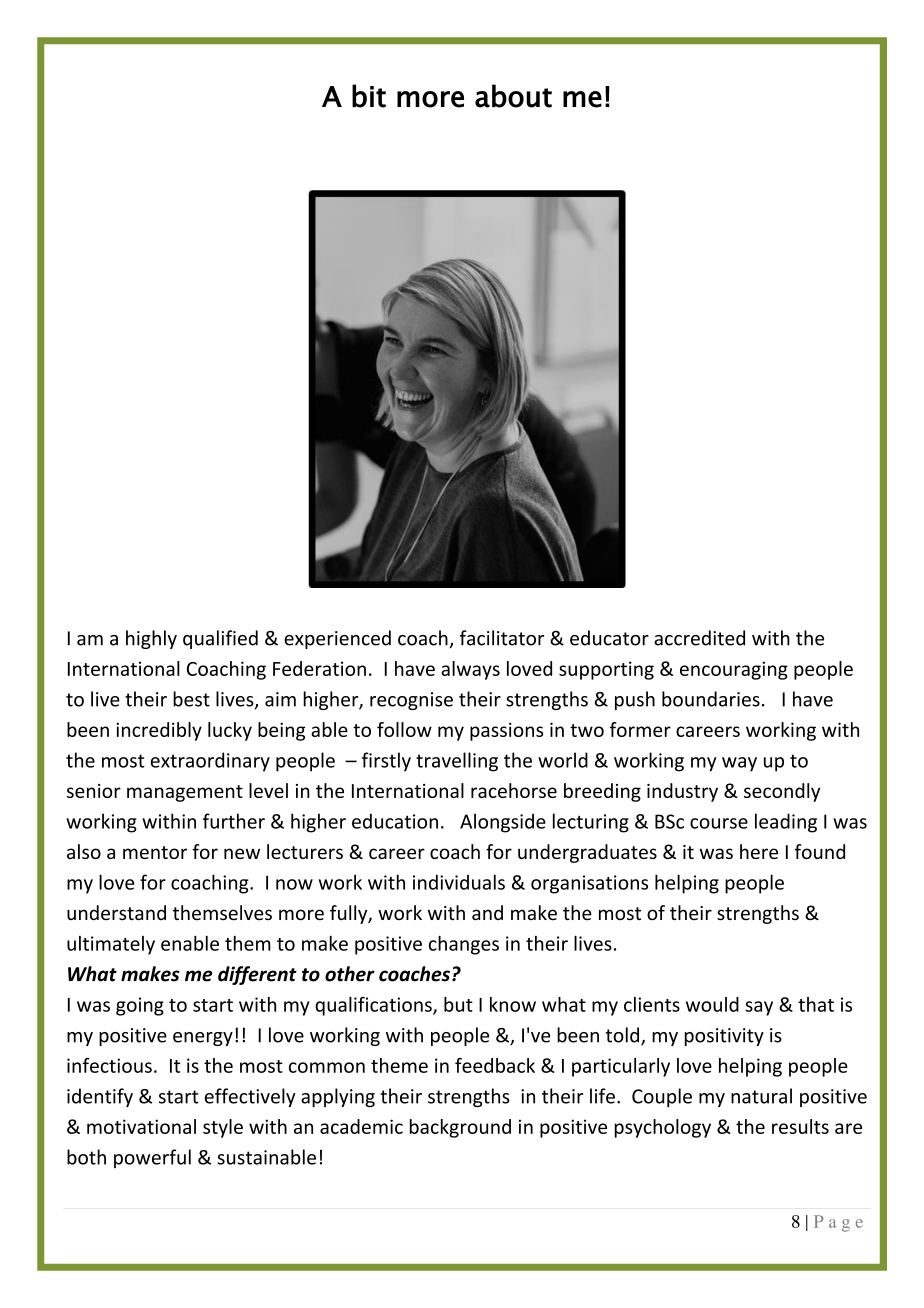  What do you see at coordinates (699, 638) in the page?
I see `accredited` at bounding box center [699, 638].
